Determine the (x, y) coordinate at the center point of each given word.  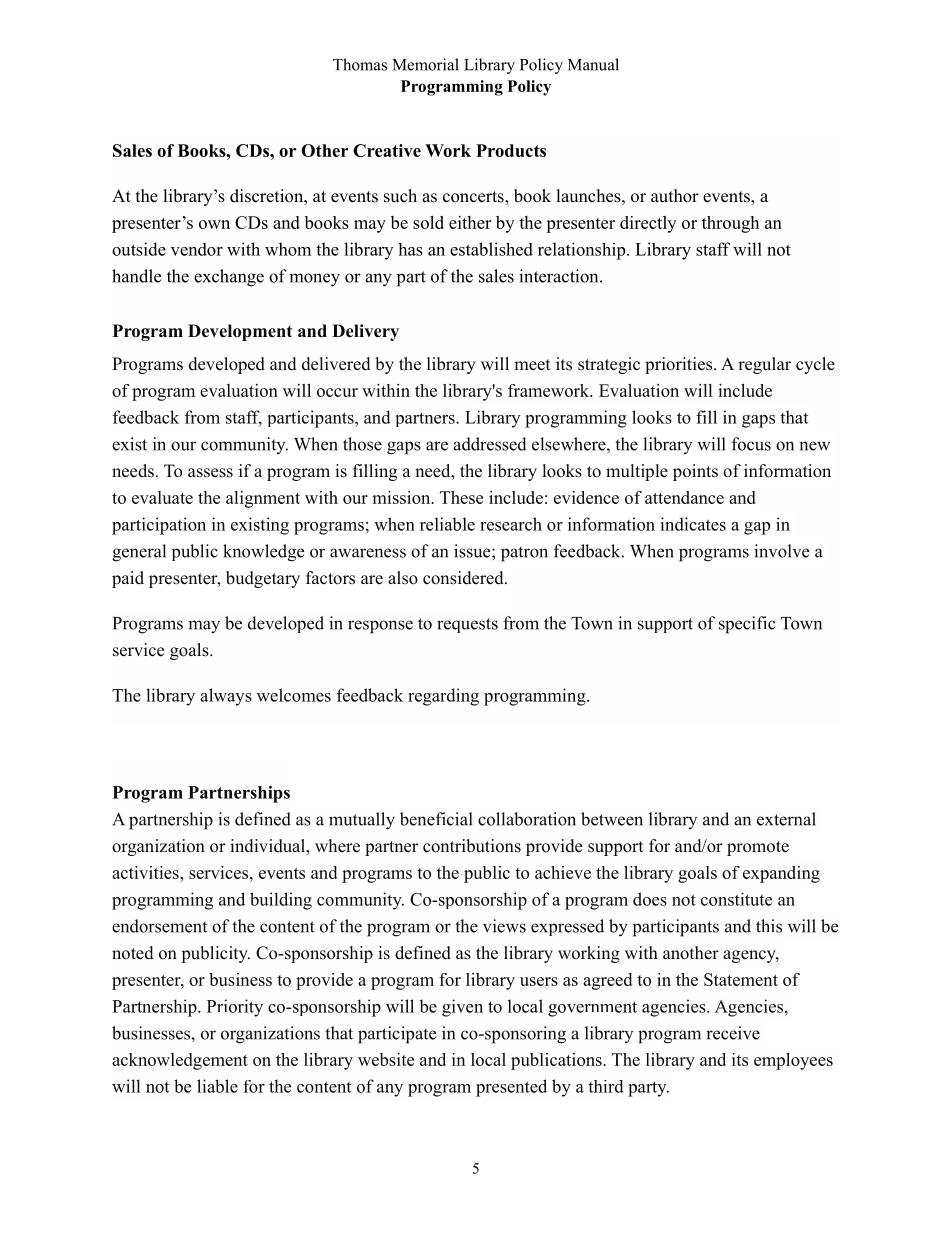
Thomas (360, 64)
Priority (235, 1008)
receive (733, 1033)
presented (511, 1088)
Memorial (426, 64)
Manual (593, 64)
